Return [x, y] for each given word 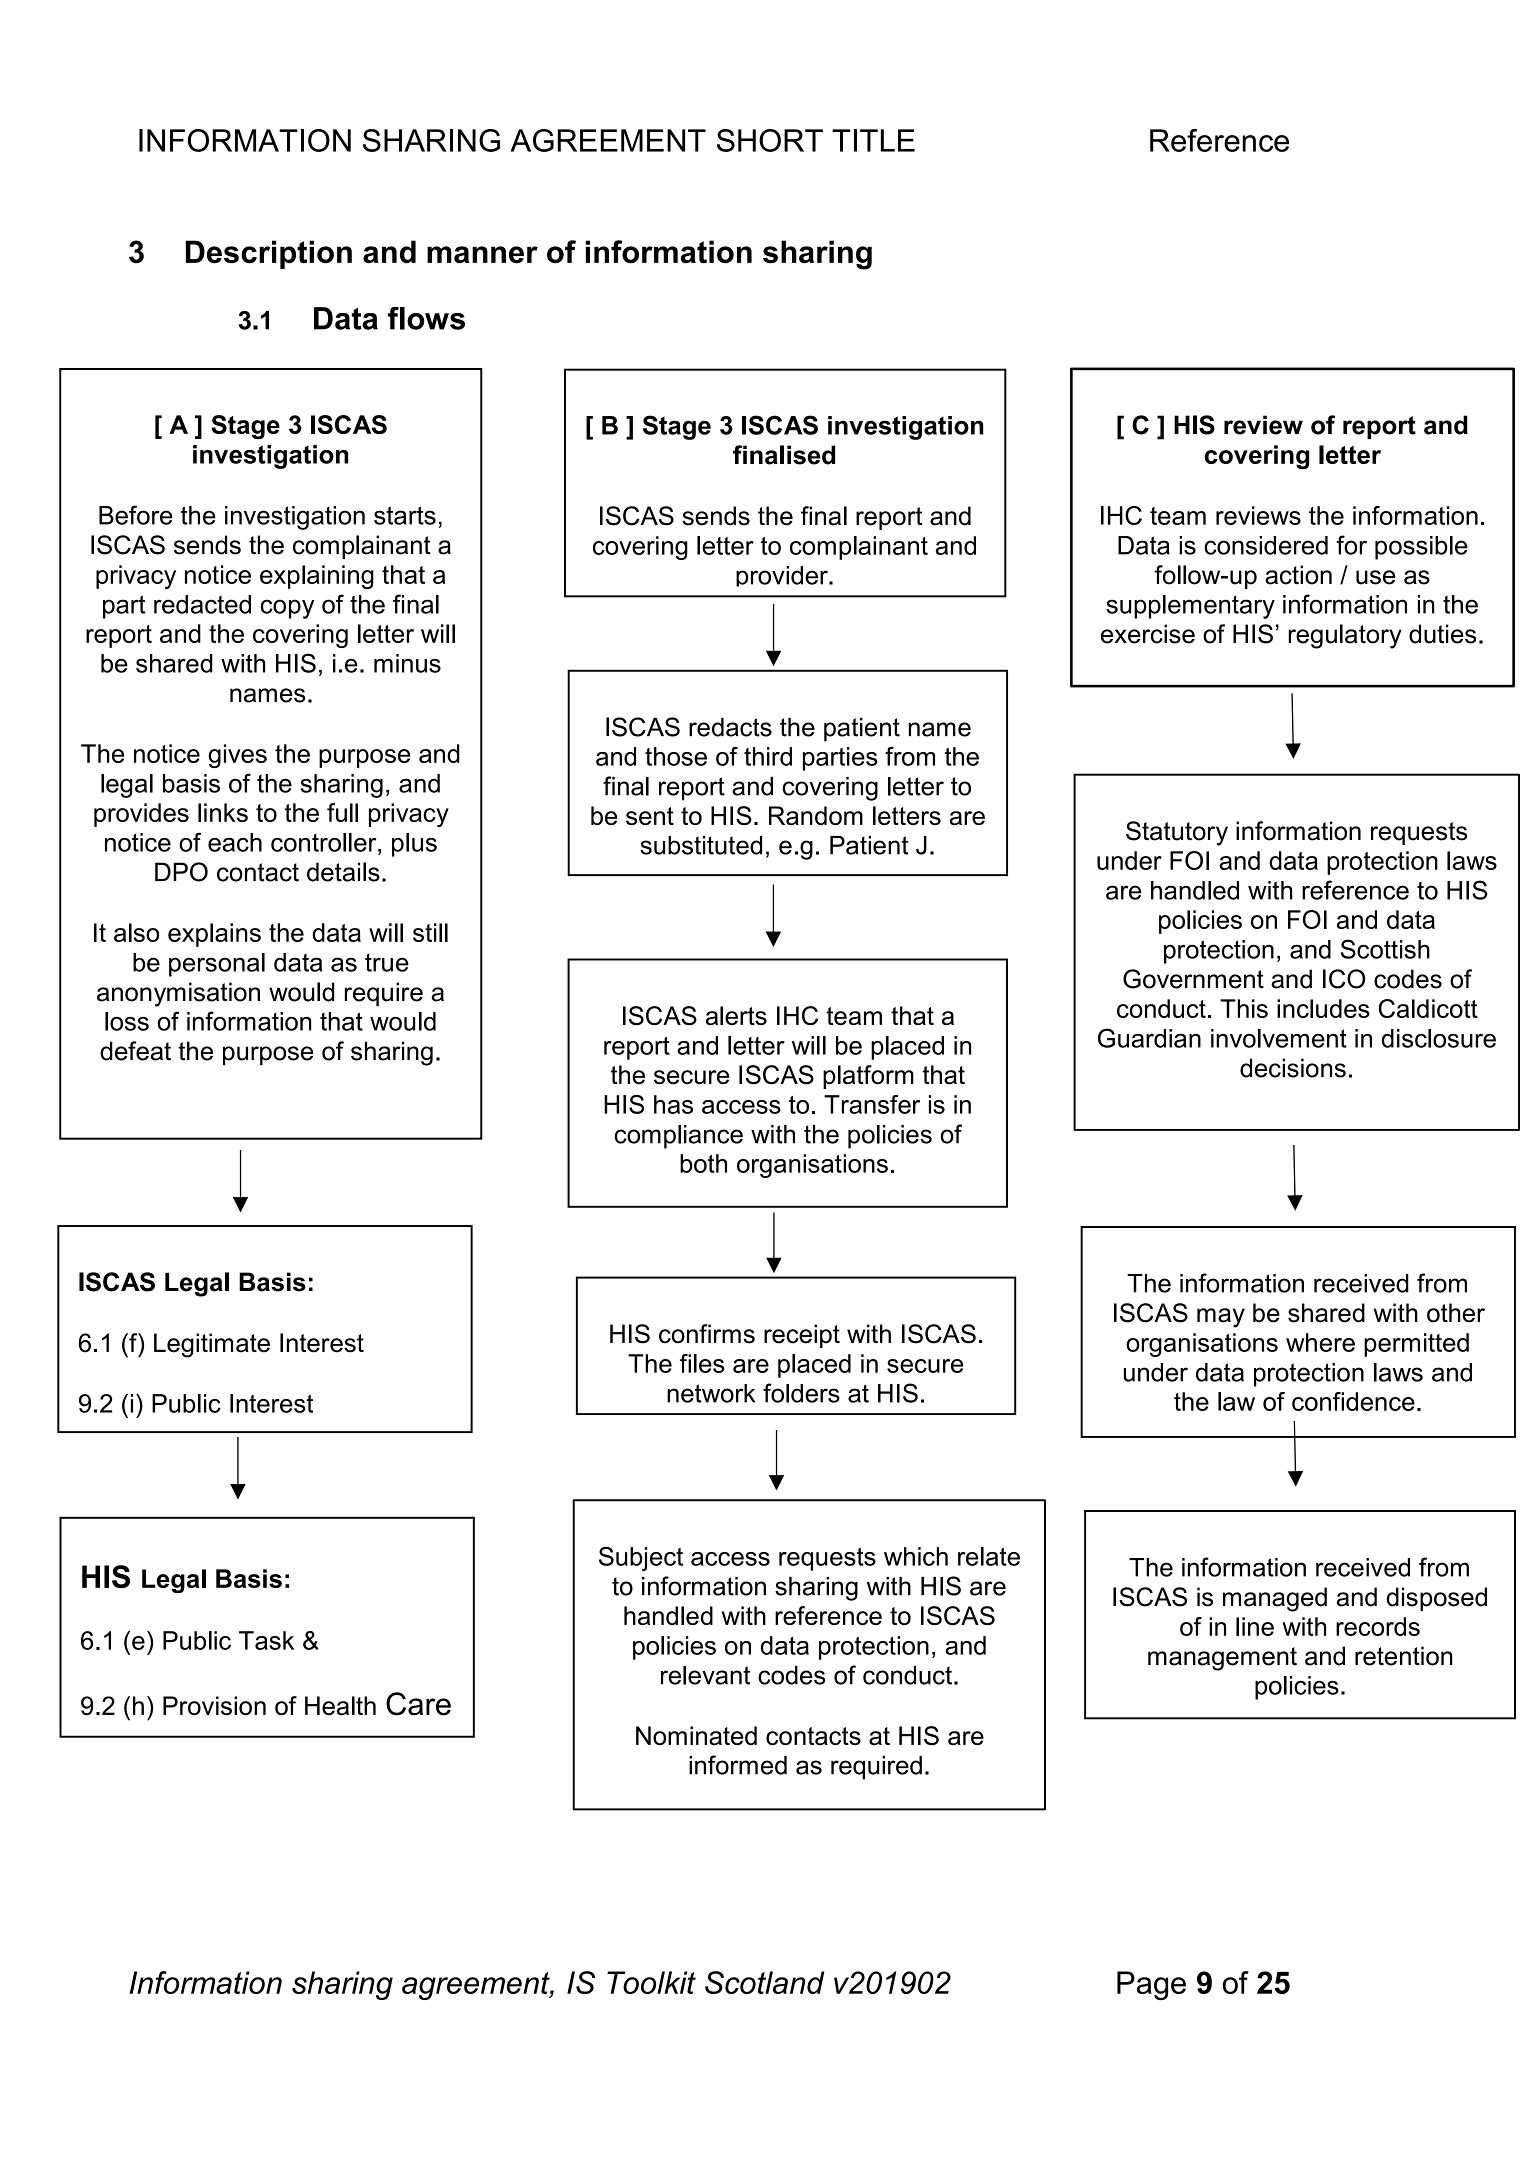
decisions [1293, 1068]
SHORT [770, 140]
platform [868, 1077]
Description [269, 254]
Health [340, 1705]
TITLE [873, 140]
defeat [135, 1051]
